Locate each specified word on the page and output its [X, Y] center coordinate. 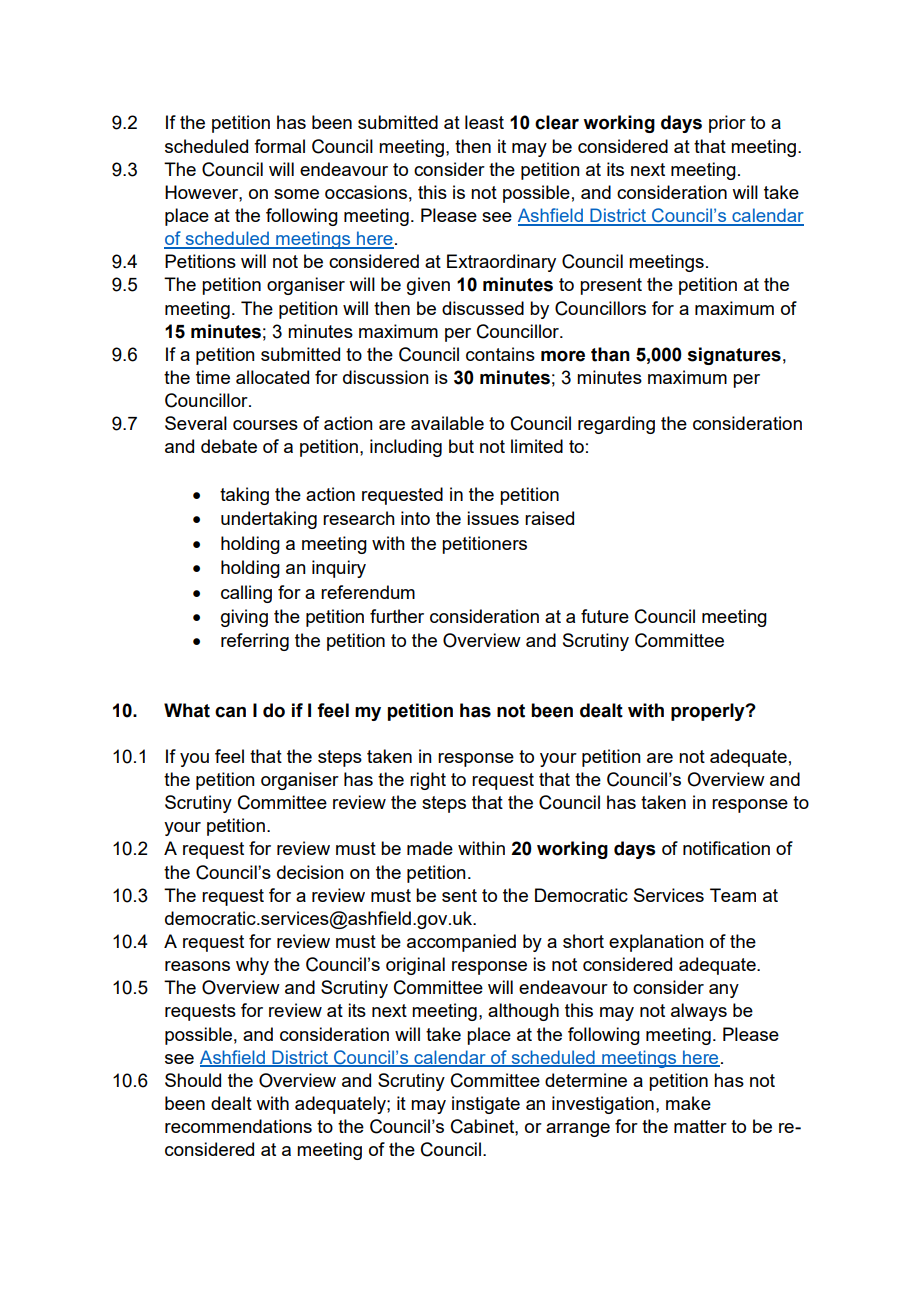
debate [229, 446]
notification [726, 848]
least [484, 122]
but [461, 446]
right [428, 781]
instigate [486, 1105]
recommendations [238, 1126]
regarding [616, 425]
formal [279, 146]
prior [727, 124]
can [230, 712]
